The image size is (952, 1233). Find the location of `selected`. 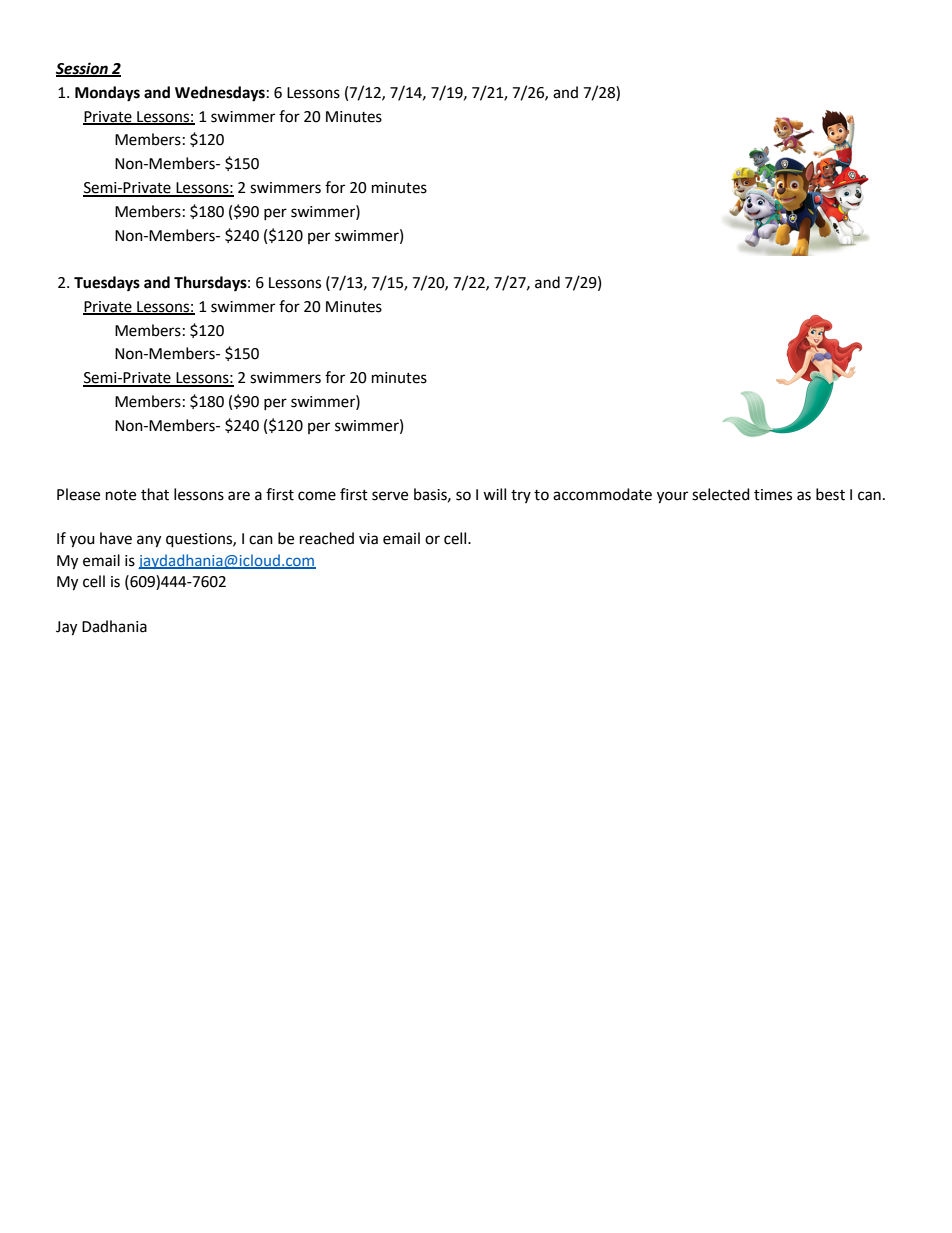

selected is located at coordinates (721, 494).
